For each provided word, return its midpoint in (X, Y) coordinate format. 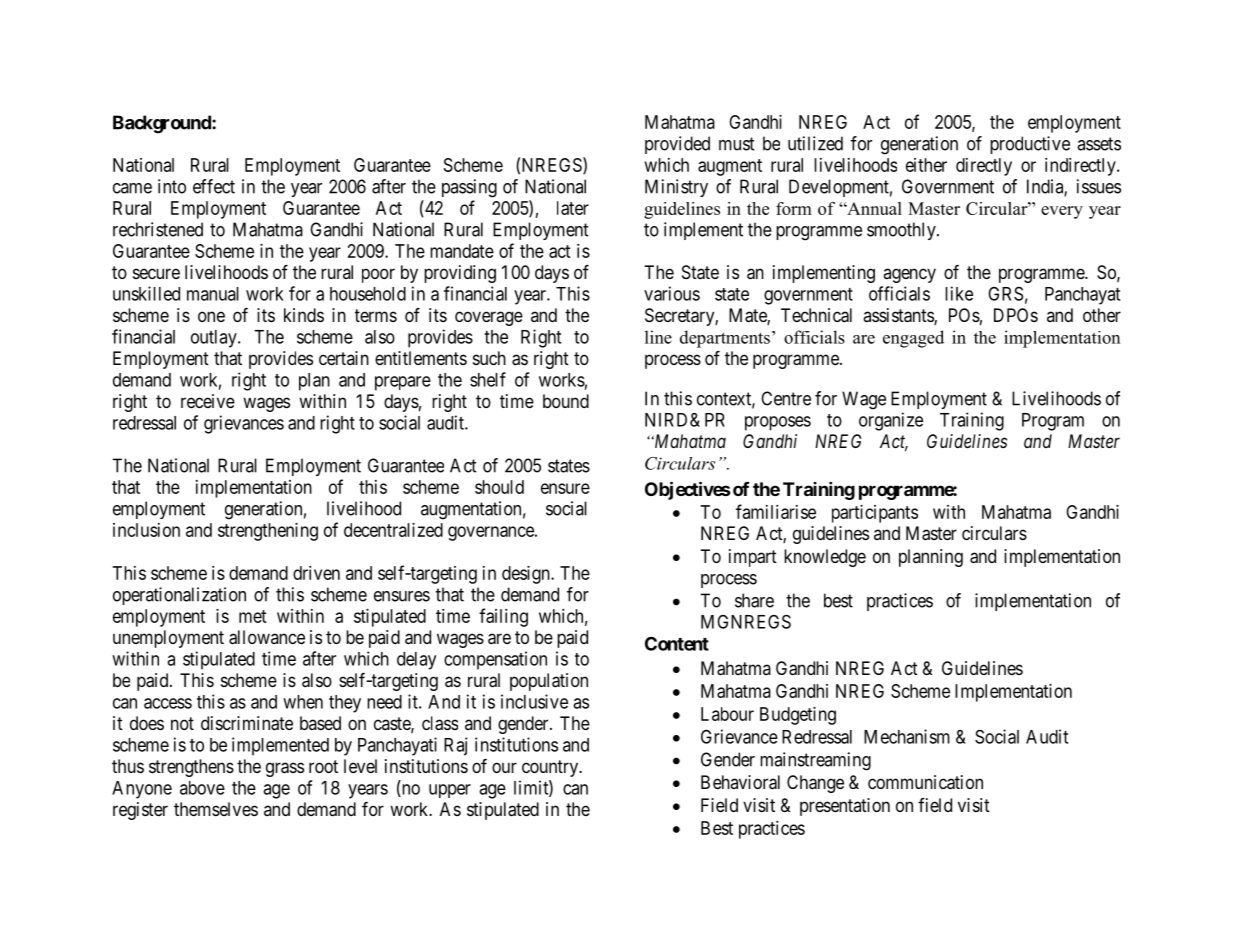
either (926, 165)
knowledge (825, 558)
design (527, 575)
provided (677, 145)
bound (566, 401)
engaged (913, 339)
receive (208, 401)
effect (214, 186)
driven (316, 573)
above (202, 788)
